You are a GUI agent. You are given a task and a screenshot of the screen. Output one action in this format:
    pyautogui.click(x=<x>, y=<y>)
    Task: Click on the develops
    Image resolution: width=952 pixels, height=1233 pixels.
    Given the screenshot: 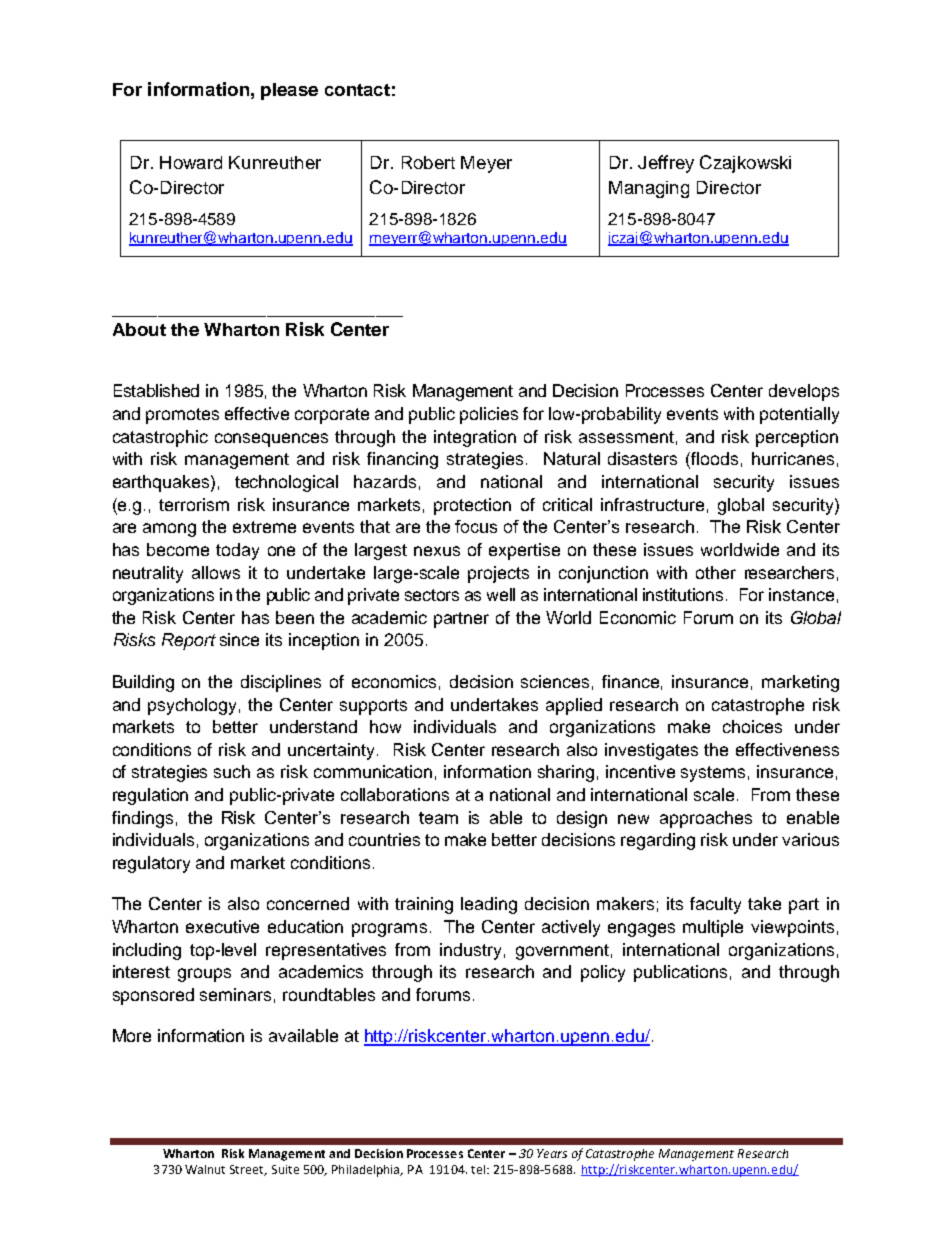 What is the action you would take?
    pyautogui.click(x=804, y=392)
